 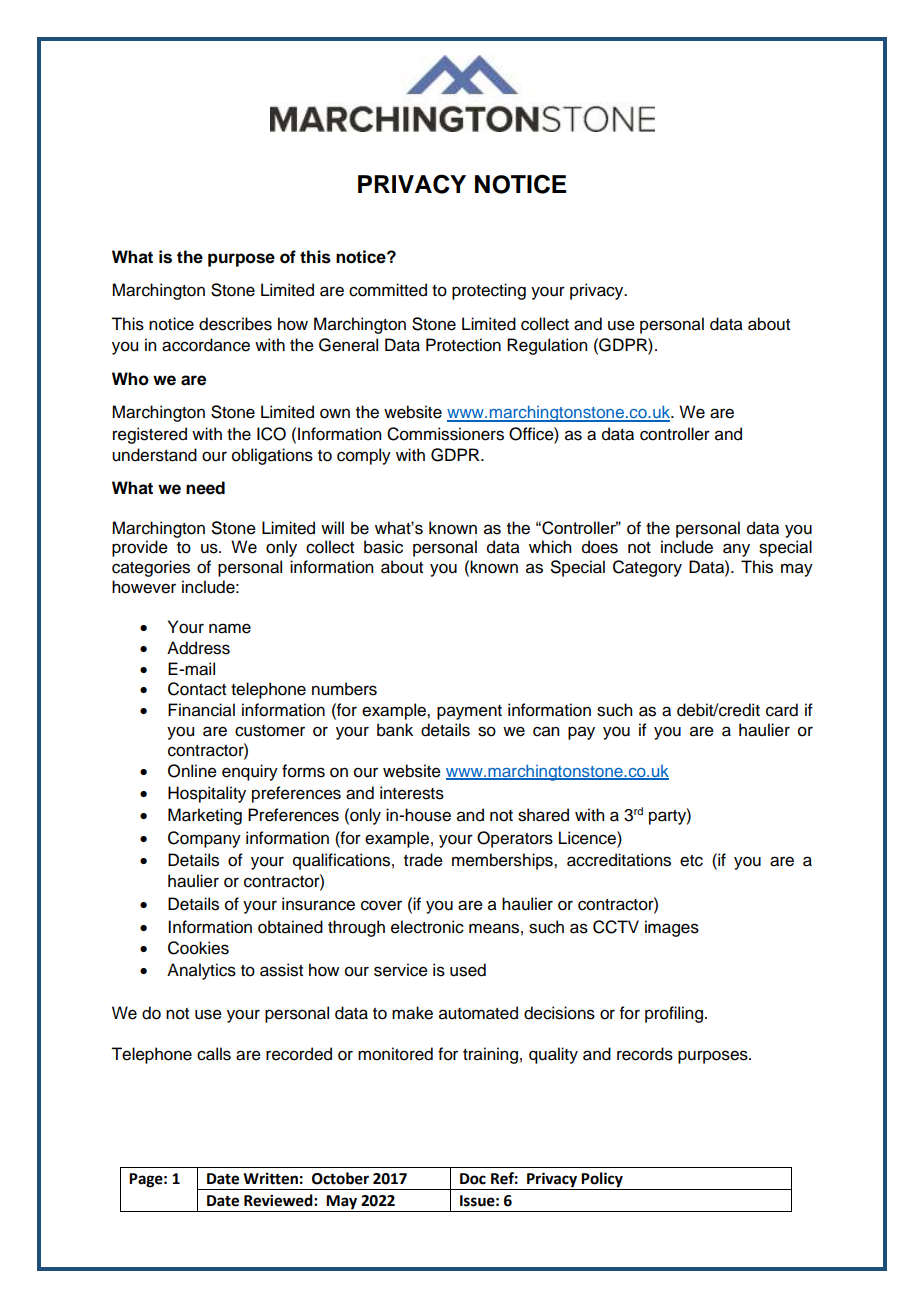 What do you see at coordinates (340, 1178) in the screenshot?
I see `October` at bounding box center [340, 1178].
